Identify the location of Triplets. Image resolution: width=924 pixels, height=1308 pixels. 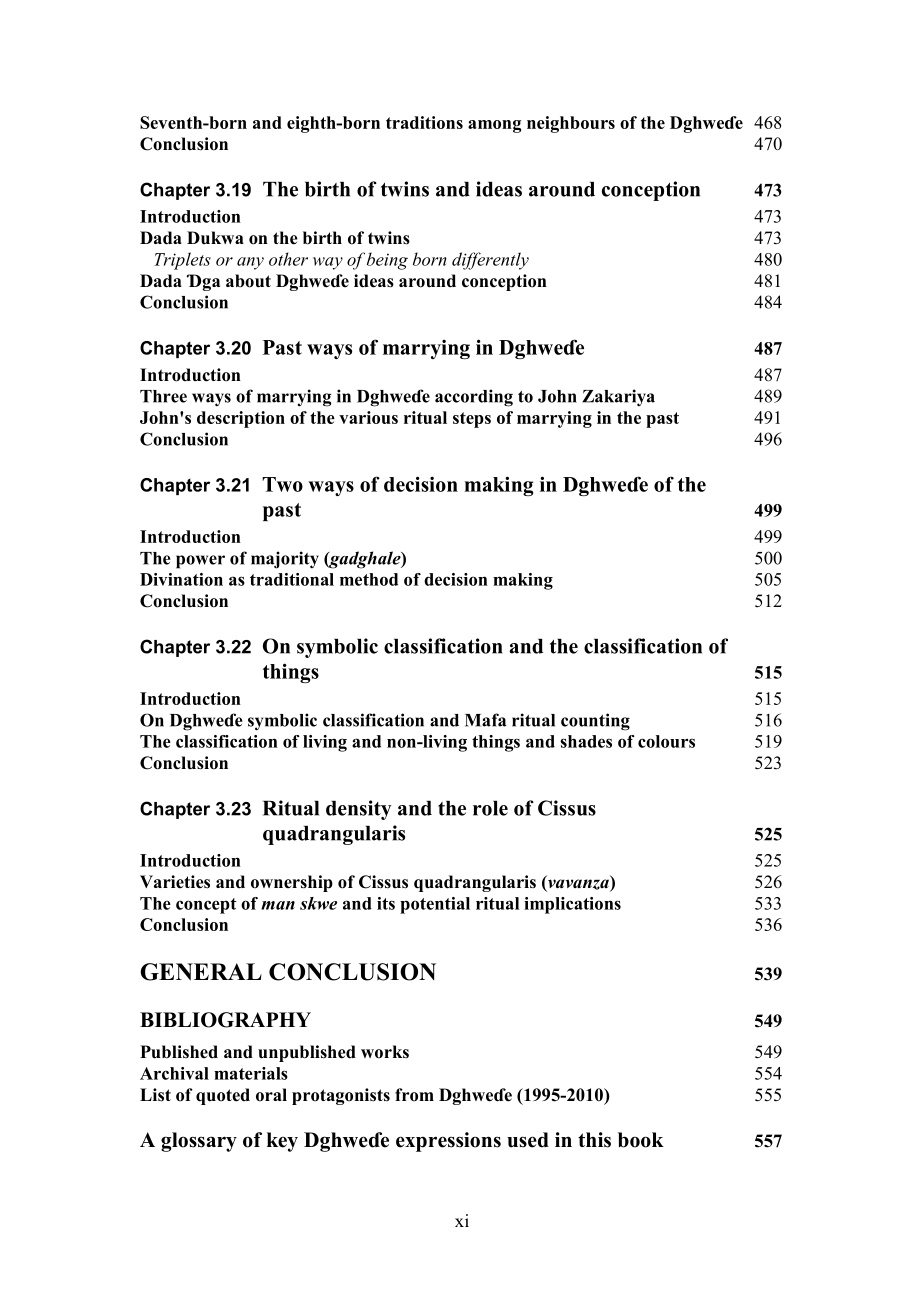
(182, 261).
